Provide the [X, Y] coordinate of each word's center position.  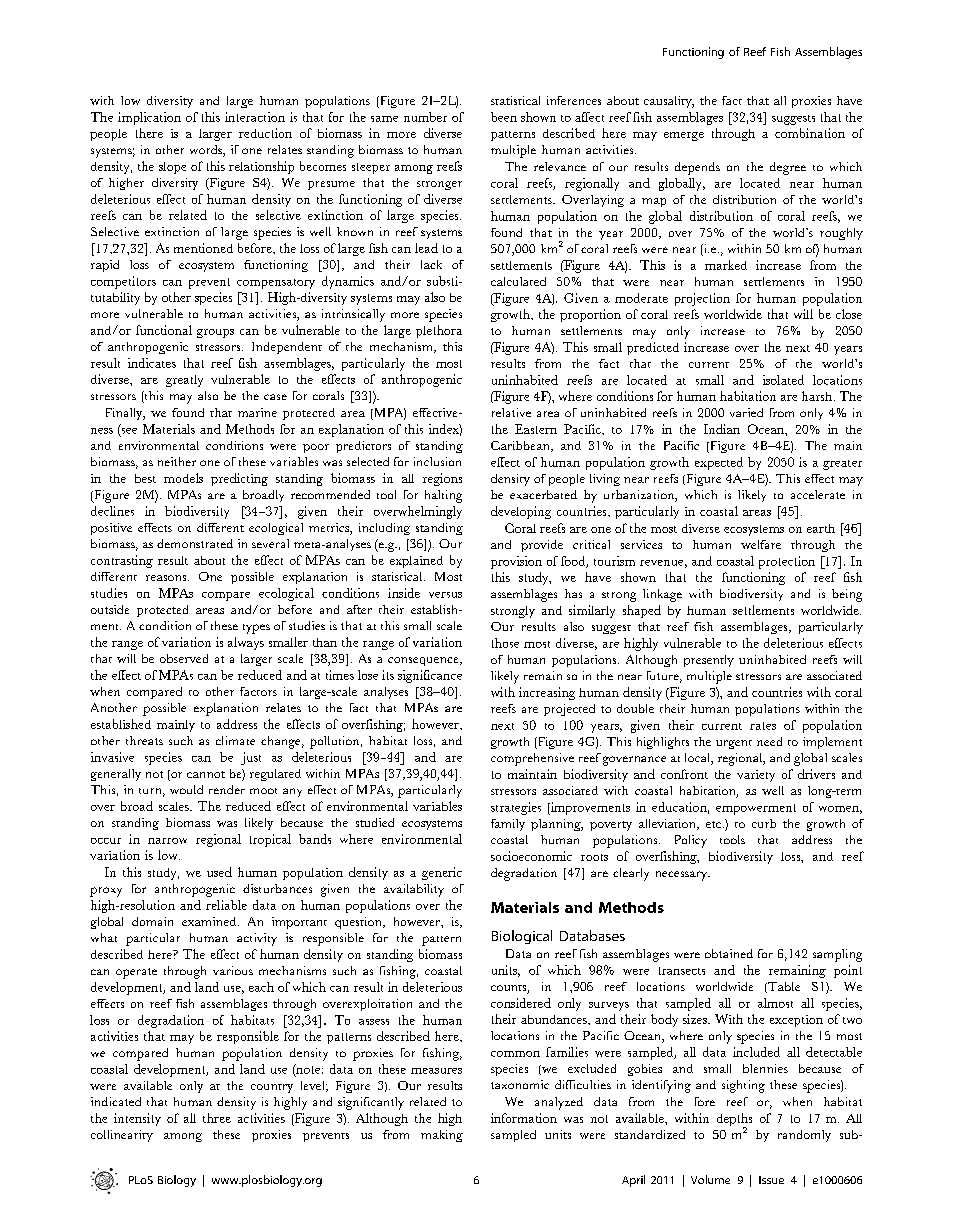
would [186, 789]
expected [719, 463]
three [217, 1118]
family [508, 825]
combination [810, 133]
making [442, 1136]
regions [442, 479]
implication [149, 118]
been [504, 117]
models [183, 478]
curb [764, 823]
